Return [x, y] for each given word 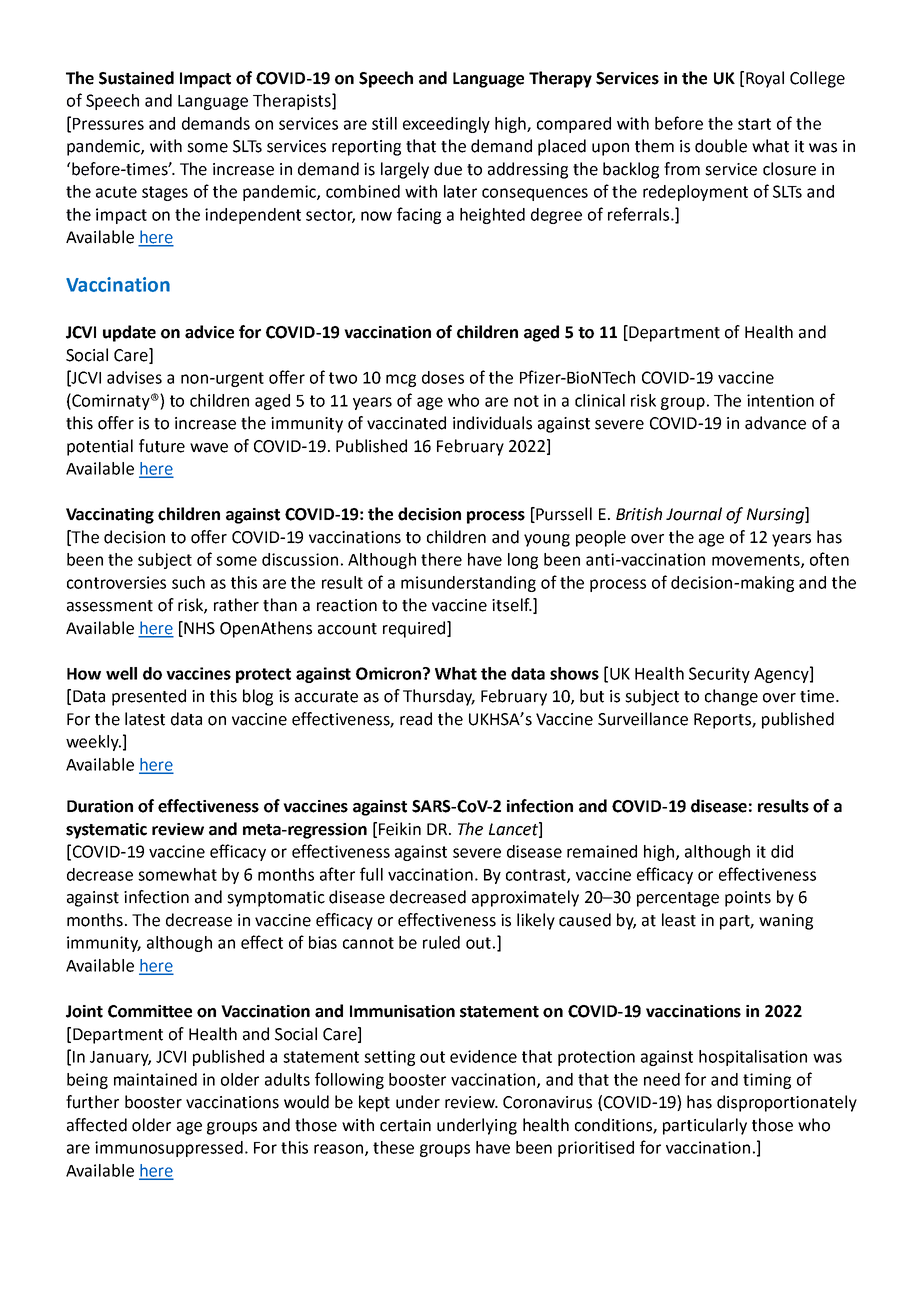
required [414, 629]
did [782, 851]
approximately [525, 898]
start [754, 124]
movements [757, 561]
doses [443, 377]
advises [134, 377]
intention [780, 400]
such [188, 582]
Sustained [136, 78]
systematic [106, 831]
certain [405, 1125]
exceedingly [446, 125]
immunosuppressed [169, 1149]
